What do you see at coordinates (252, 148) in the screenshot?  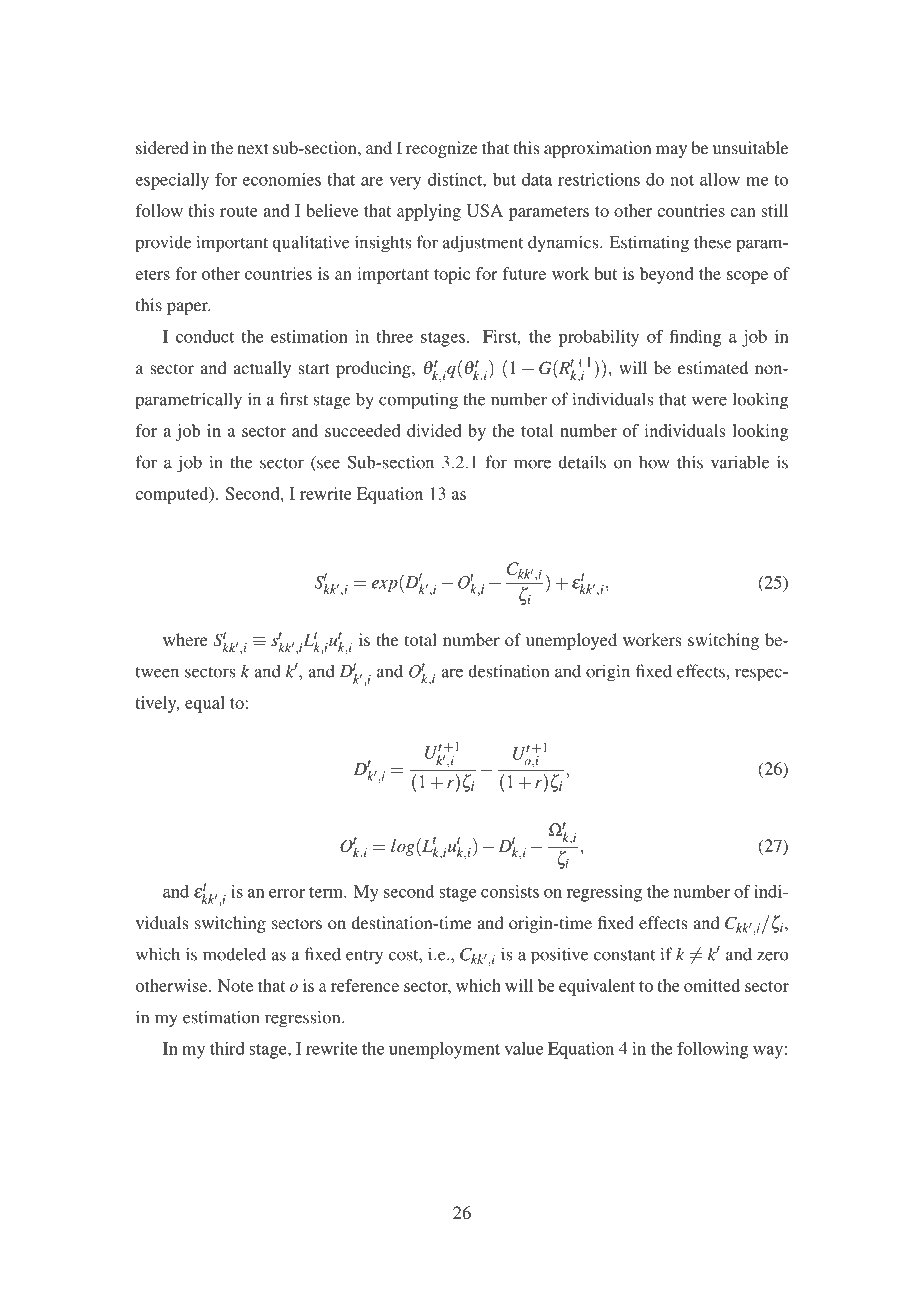 I see `next` at bounding box center [252, 148].
